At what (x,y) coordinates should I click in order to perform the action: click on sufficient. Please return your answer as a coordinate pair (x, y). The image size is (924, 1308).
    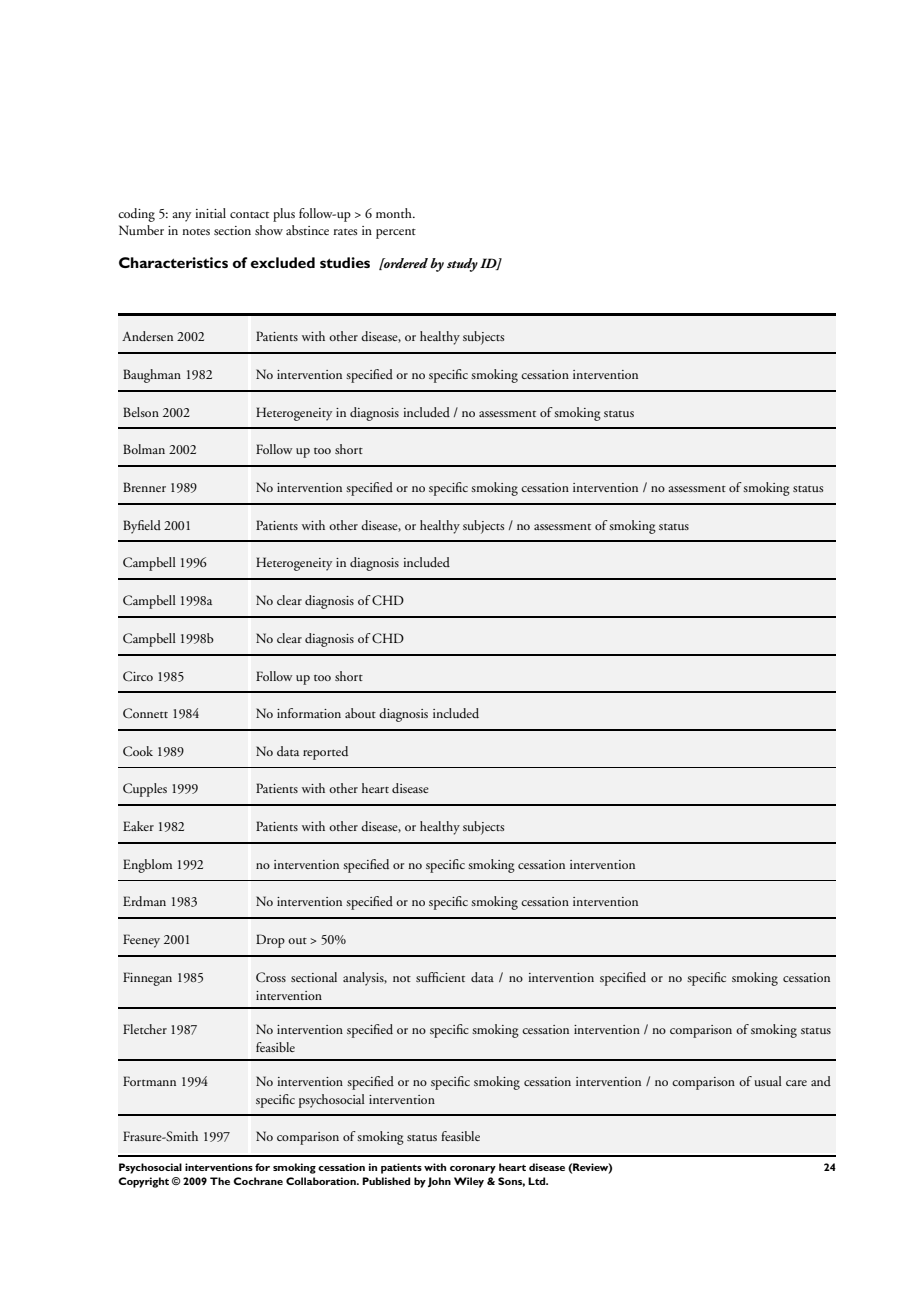
    Looking at the image, I should click on (440, 977).
